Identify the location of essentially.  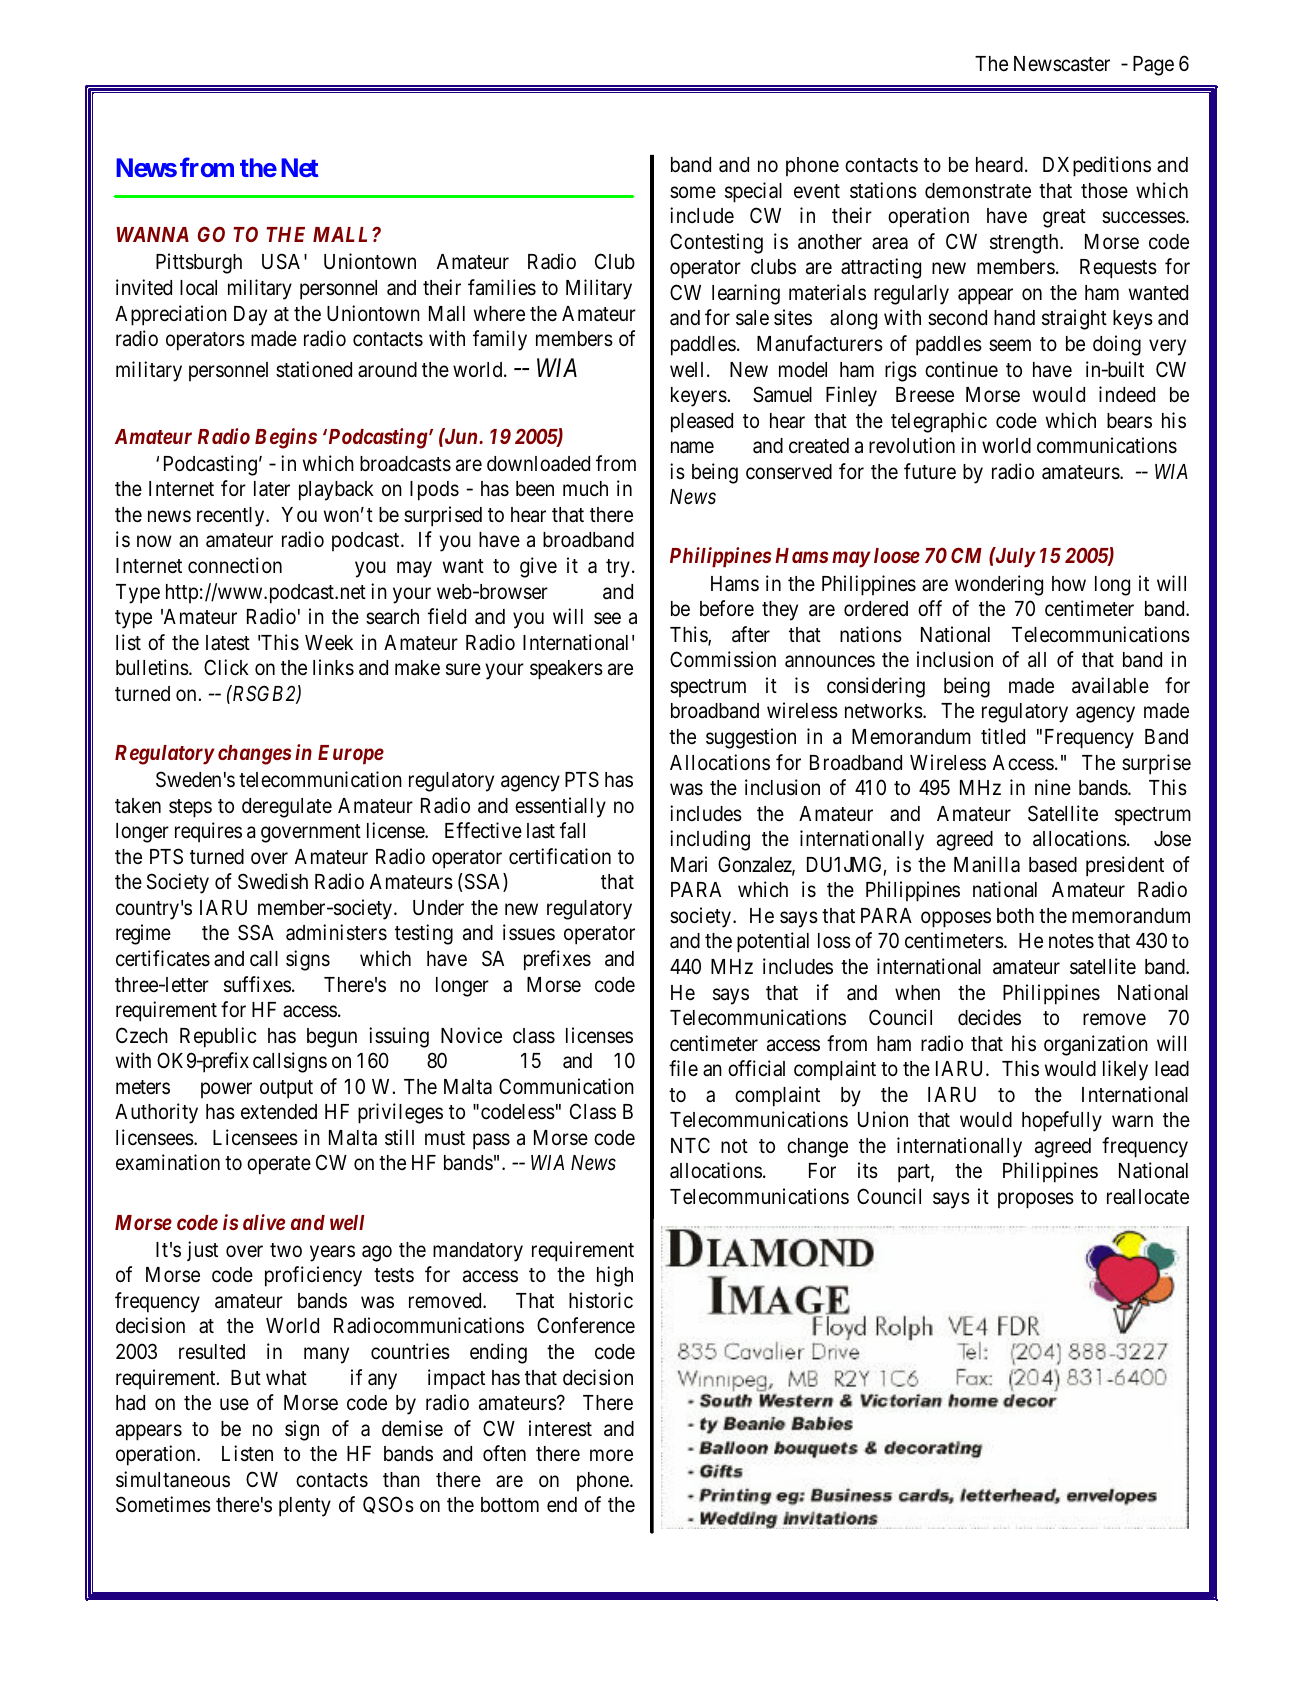
(560, 807).
